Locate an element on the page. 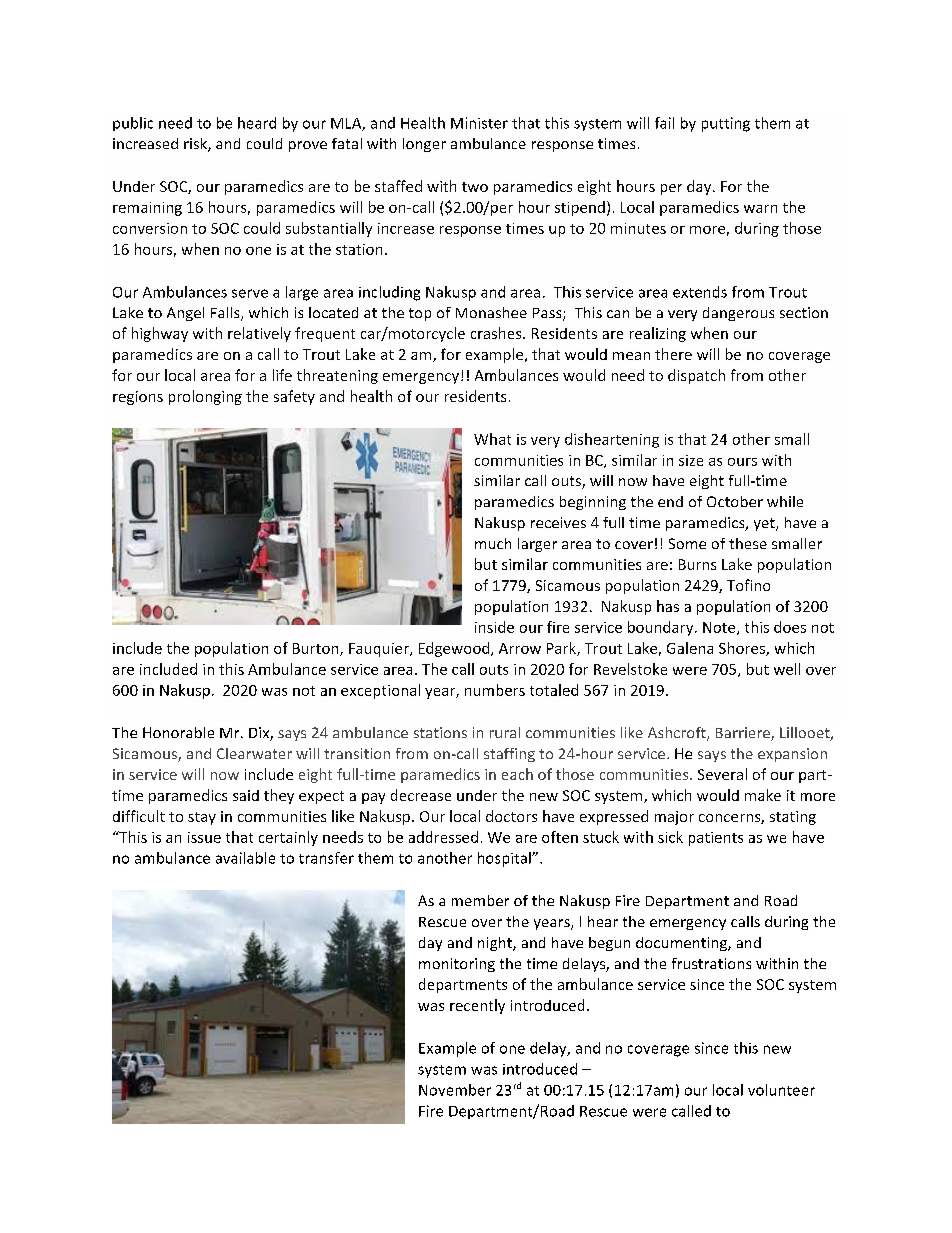 This document has height=1233, width=952. dangerous is located at coordinates (738, 314).
